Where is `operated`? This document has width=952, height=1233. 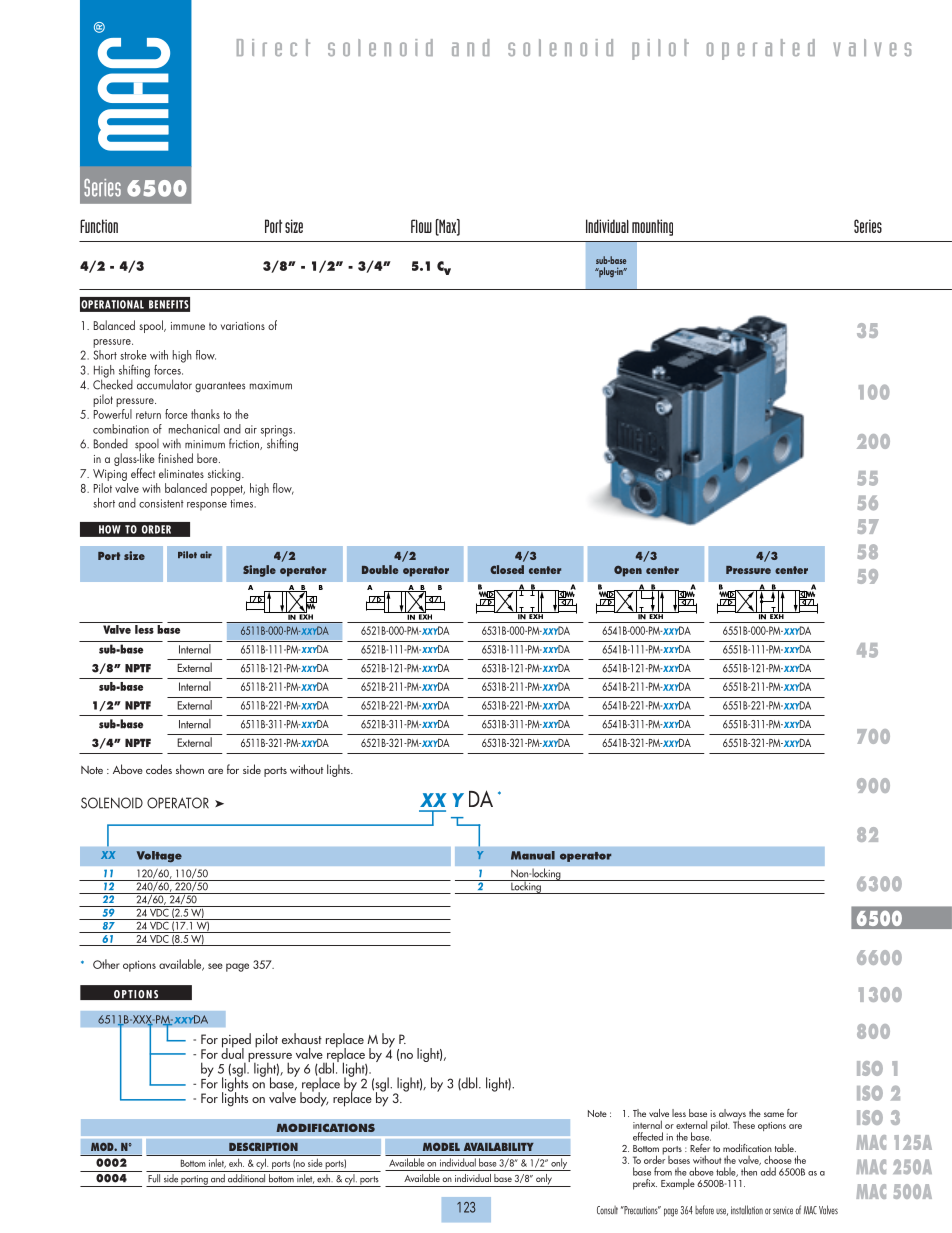 operated is located at coordinates (761, 49).
